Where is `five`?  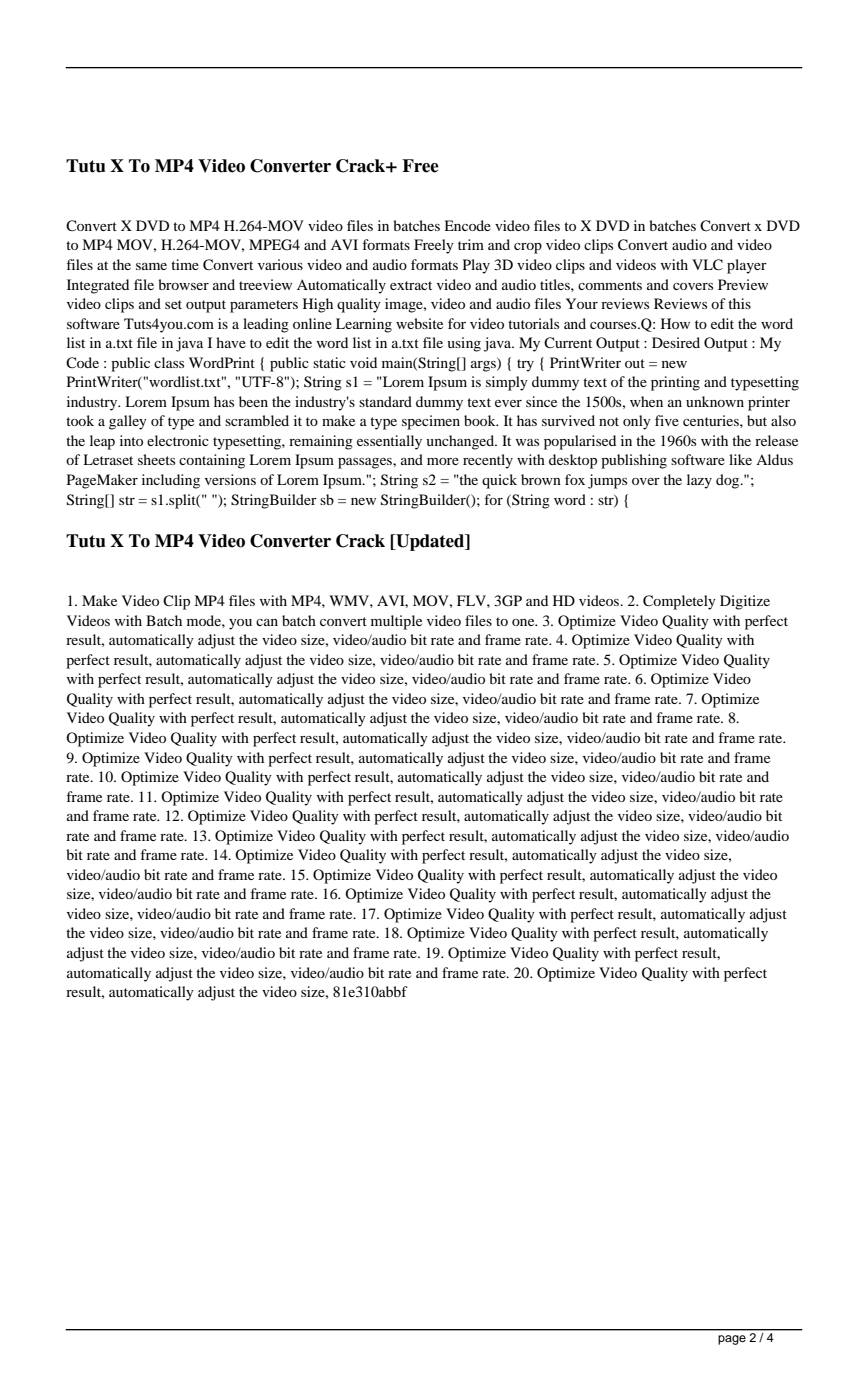 five is located at coordinates (667, 420).
